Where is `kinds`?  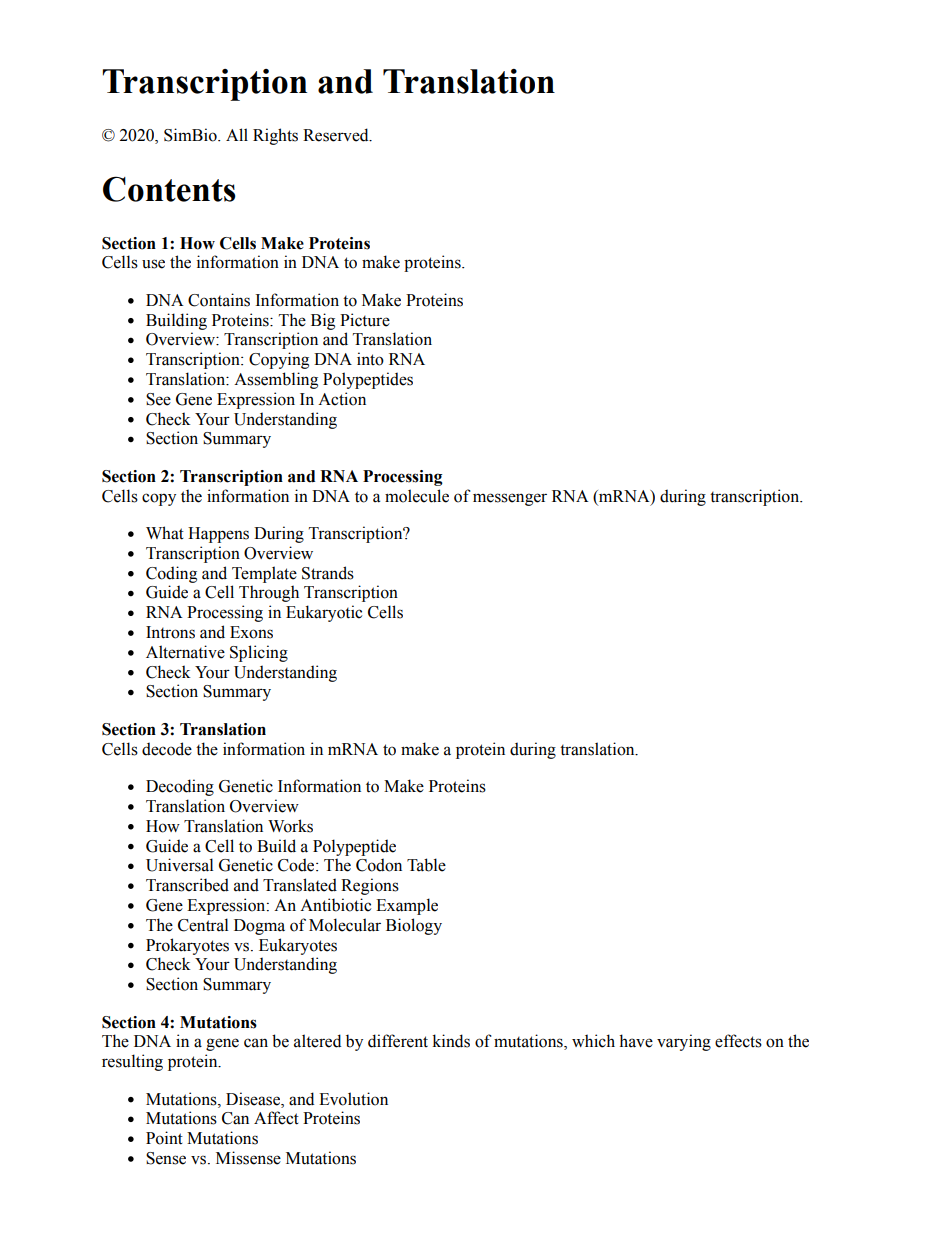 kinds is located at coordinates (451, 1041).
